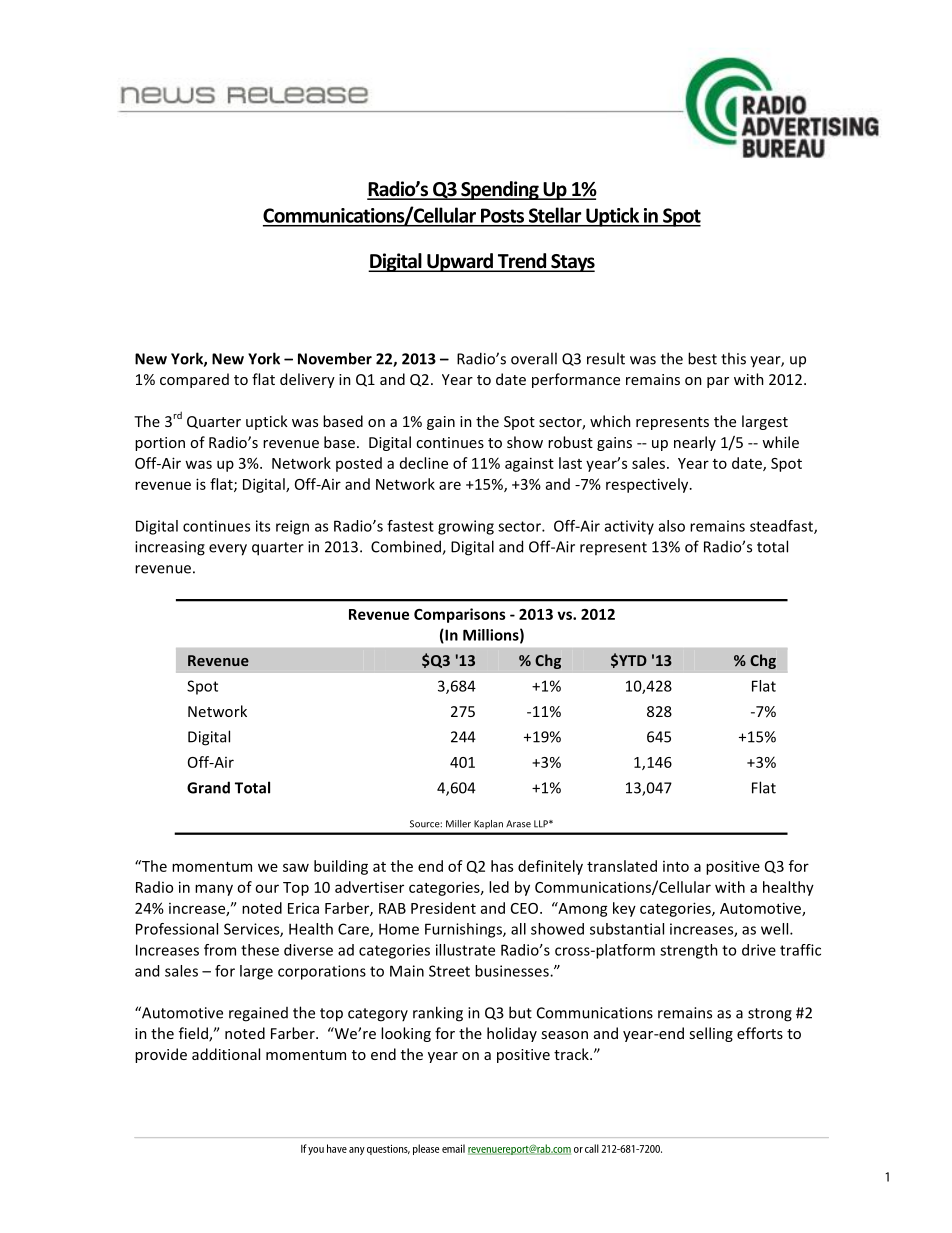  What do you see at coordinates (214, 890) in the page?
I see `many` at bounding box center [214, 890].
